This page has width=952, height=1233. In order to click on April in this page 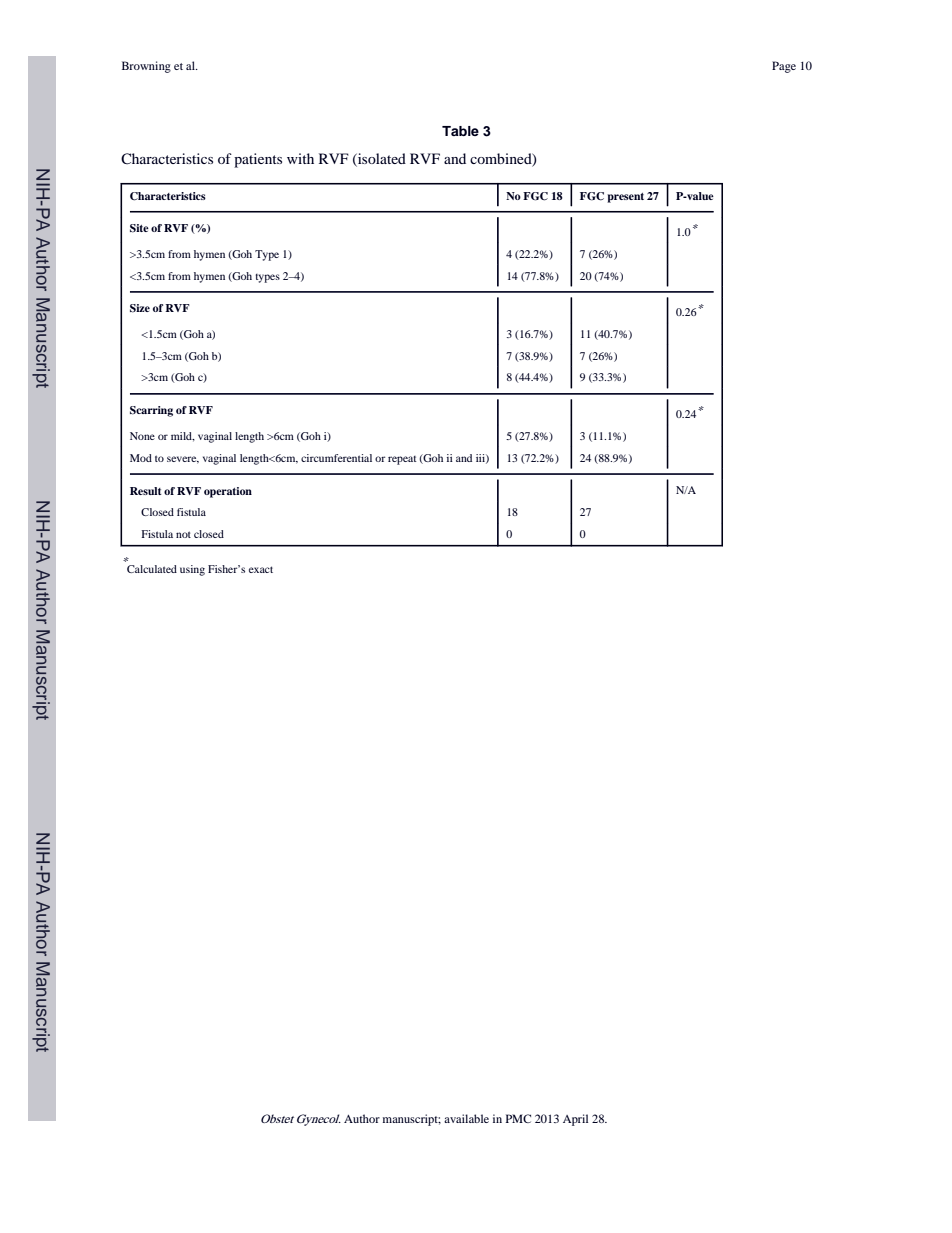, I will do `click(575, 1120)`.
